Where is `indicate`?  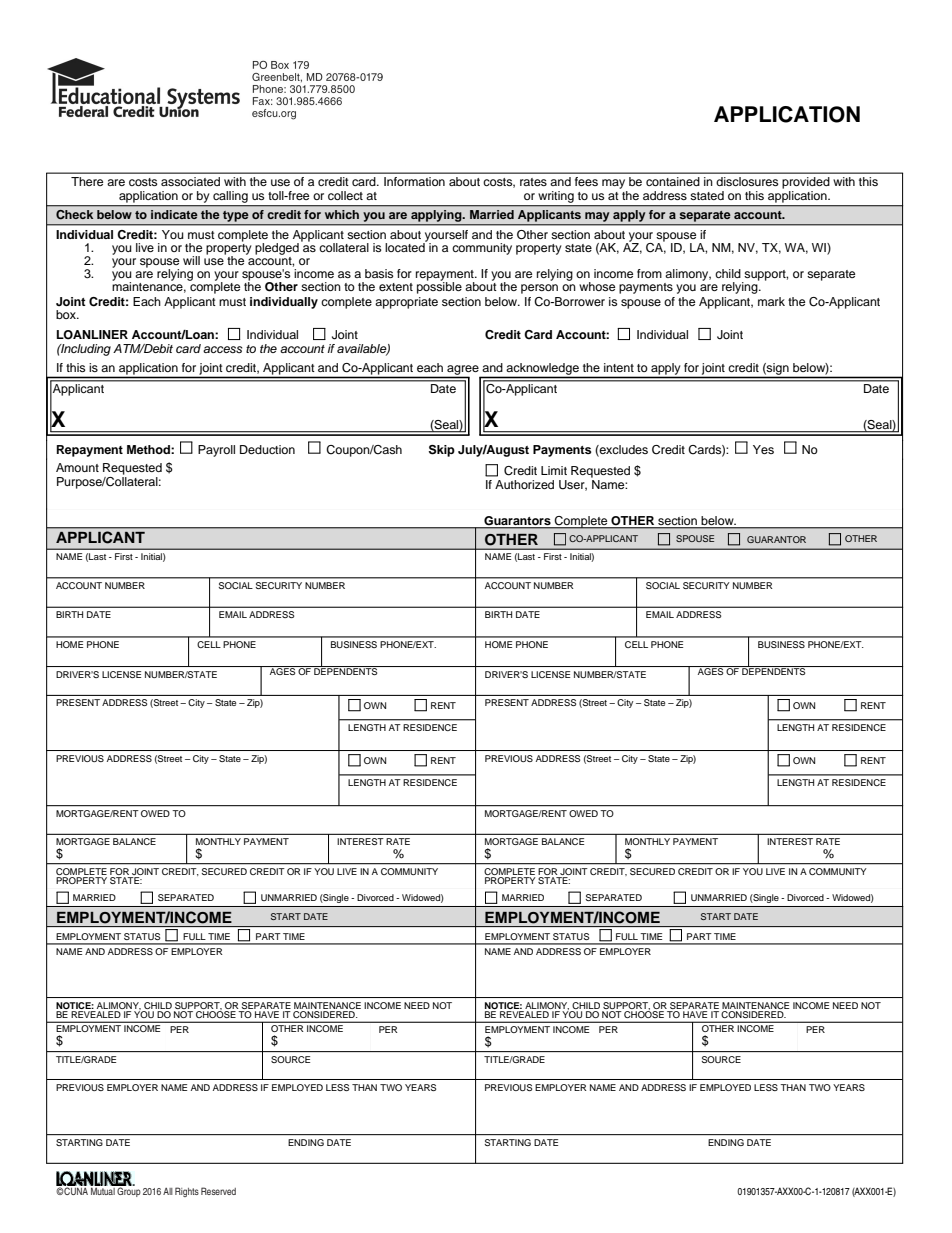
indicate is located at coordinates (174, 214).
